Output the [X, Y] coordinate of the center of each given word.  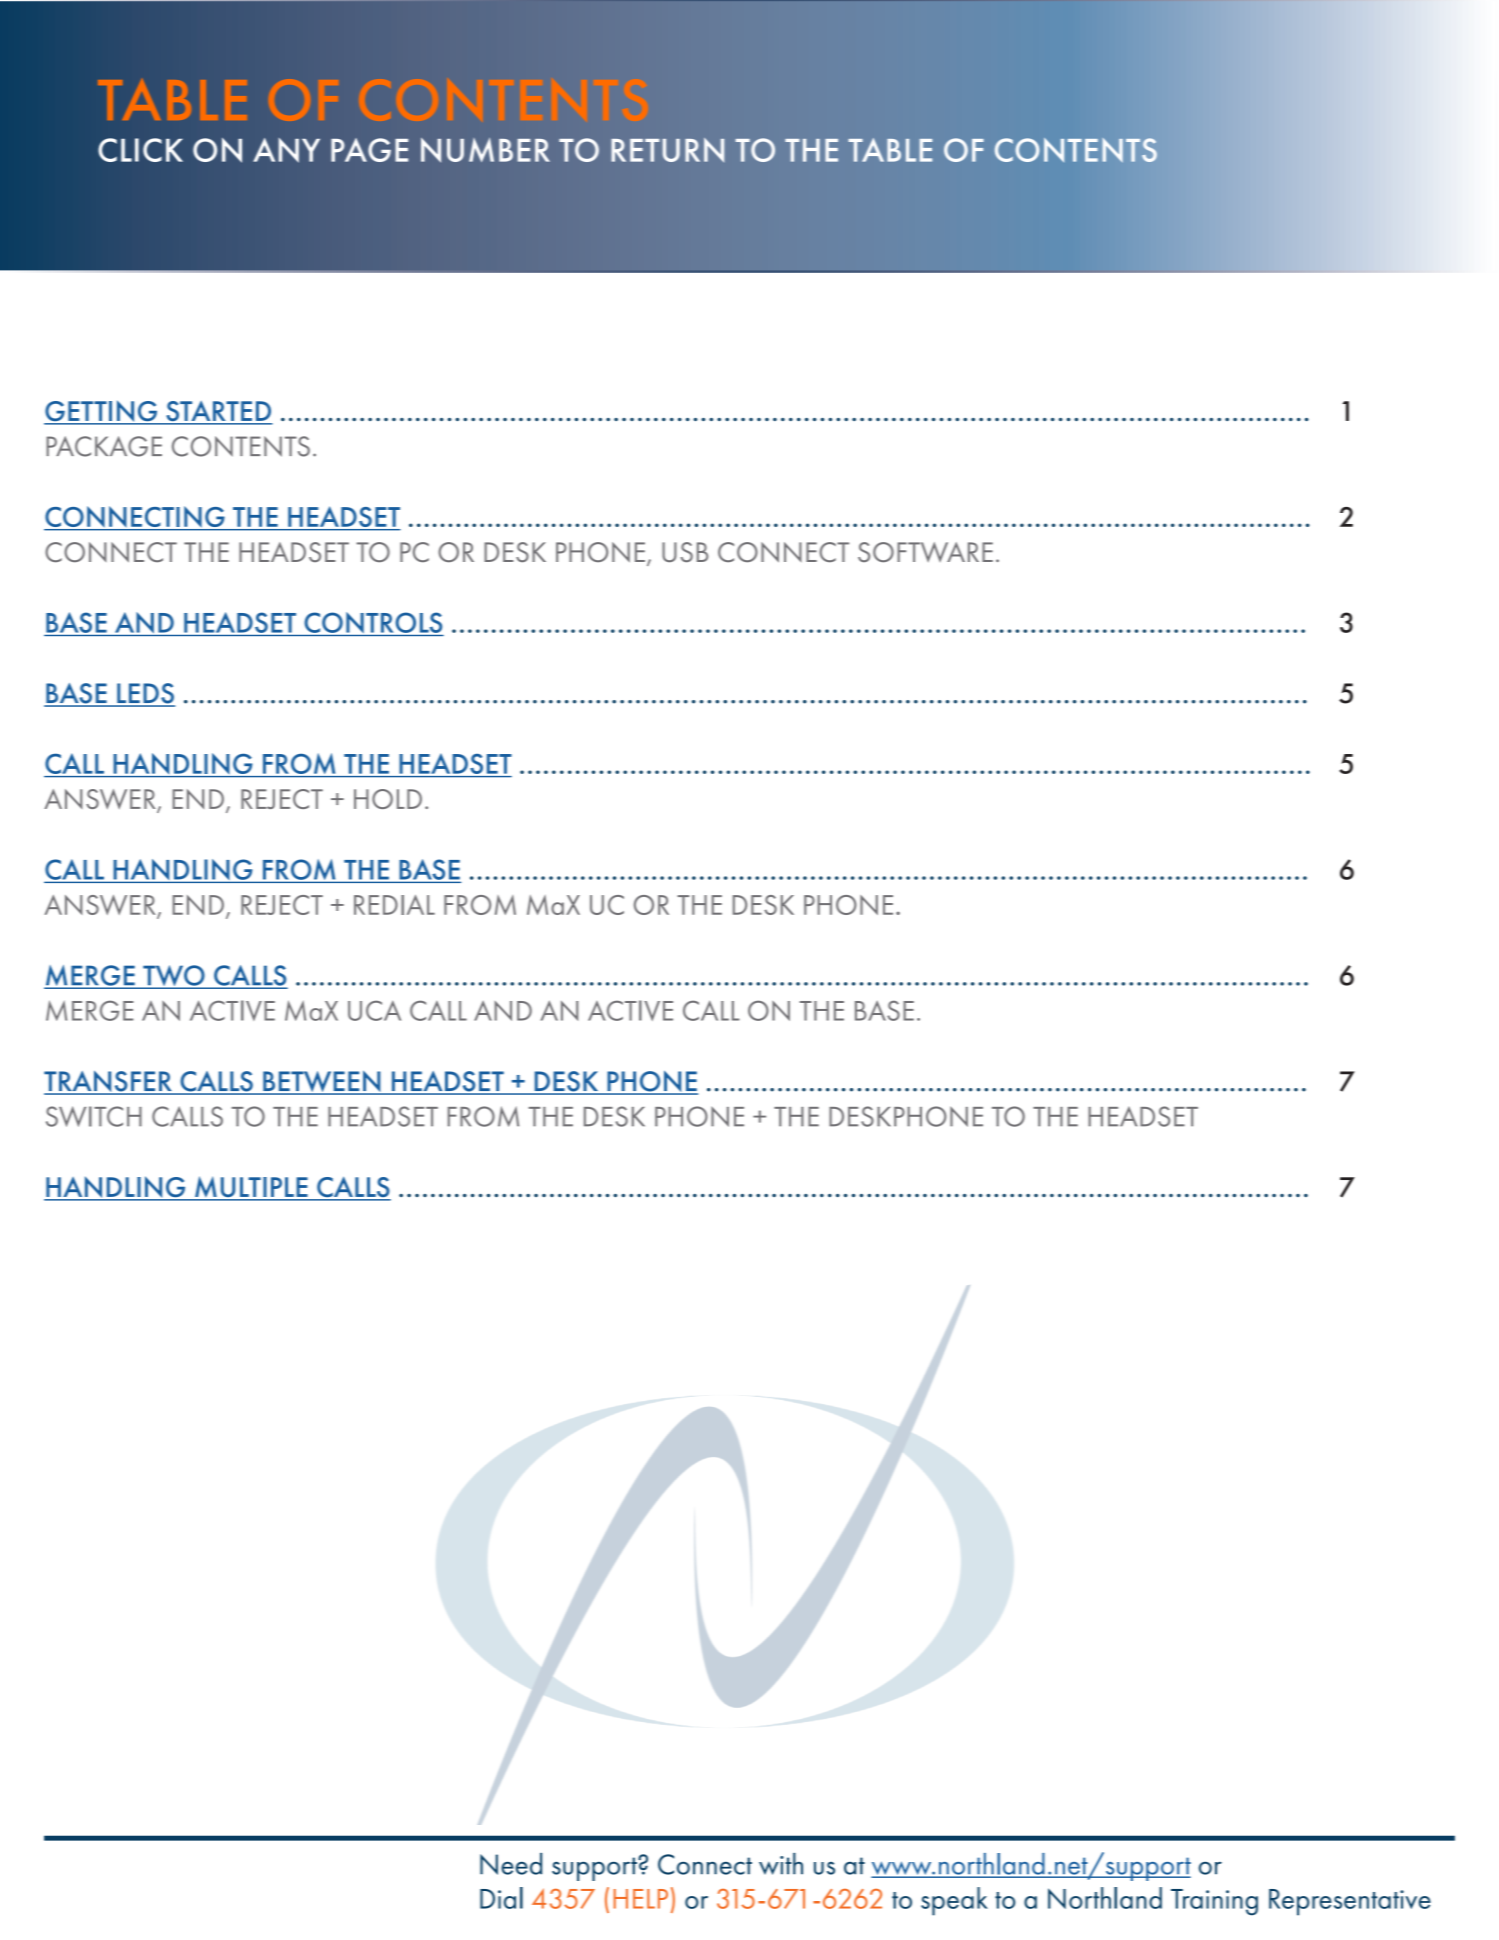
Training [1214, 1902]
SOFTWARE [925, 552]
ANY [286, 150]
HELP [640, 1899]
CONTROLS [373, 624]
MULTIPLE [251, 1188]
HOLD [388, 799]
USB [685, 552]
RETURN [667, 150]
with [781, 1864]
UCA [374, 1010]
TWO [174, 977]
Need [511, 1864]
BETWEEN [322, 1082]
